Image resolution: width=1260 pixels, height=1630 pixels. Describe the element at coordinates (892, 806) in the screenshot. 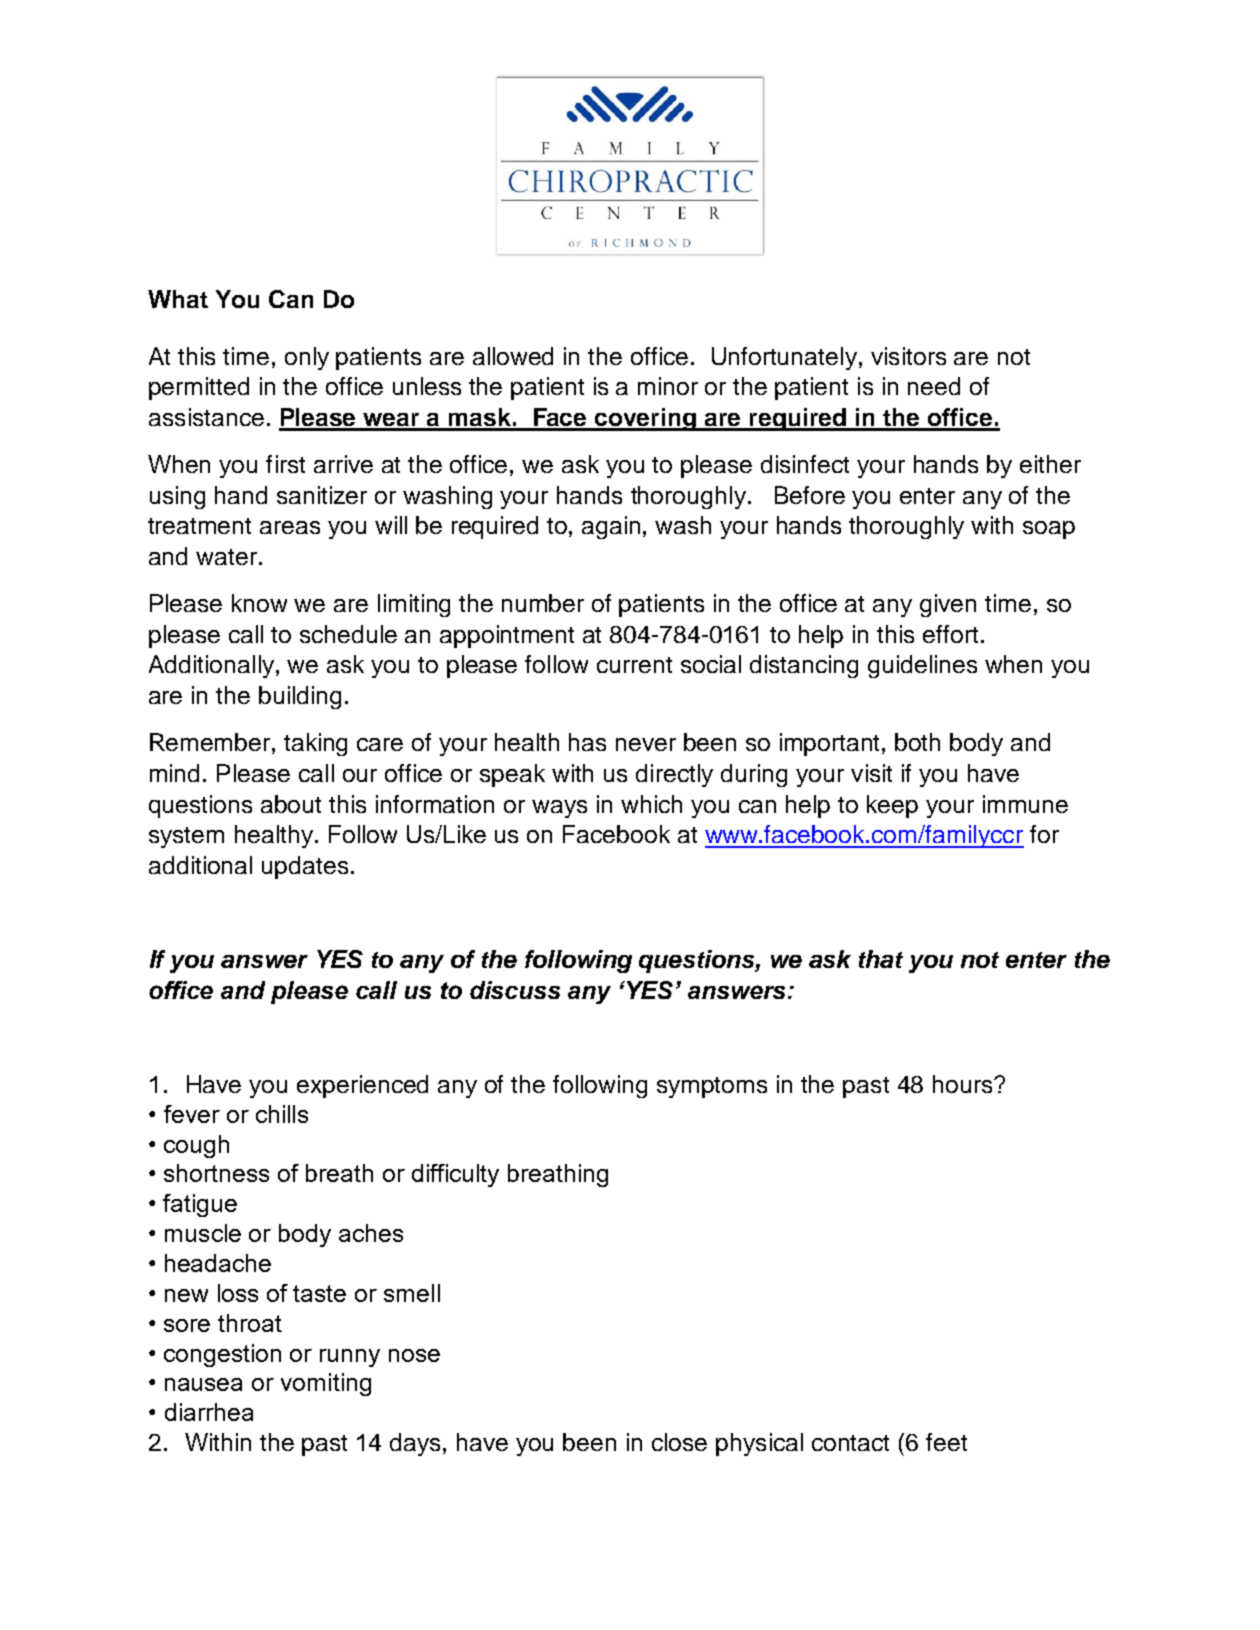

I see `keep` at that location.
